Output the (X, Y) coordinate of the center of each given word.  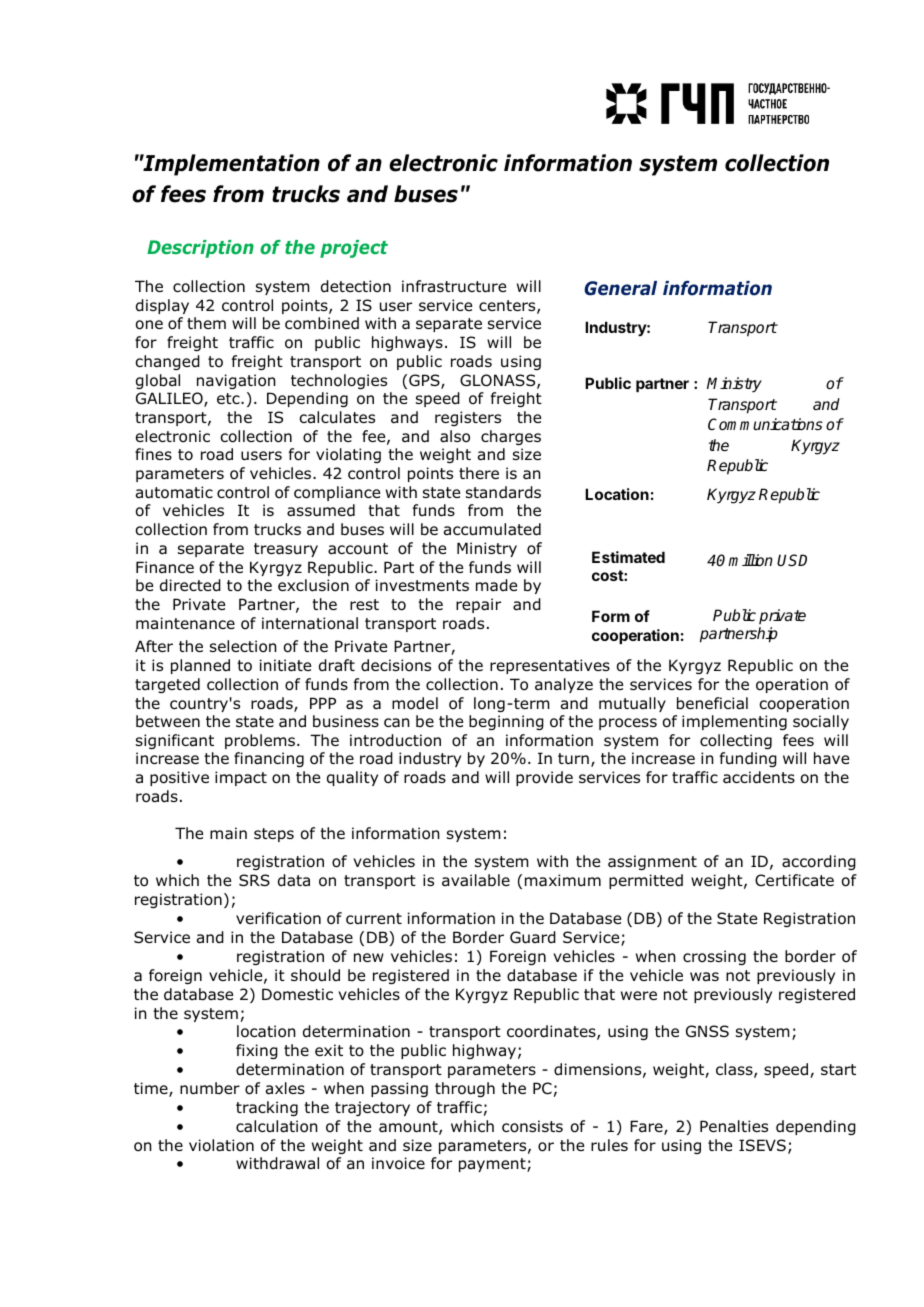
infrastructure (454, 286)
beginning (506, 722)
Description (200, 249)
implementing (734, 722)
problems (261, 741)
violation (221, 1145)
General (620, 288)
